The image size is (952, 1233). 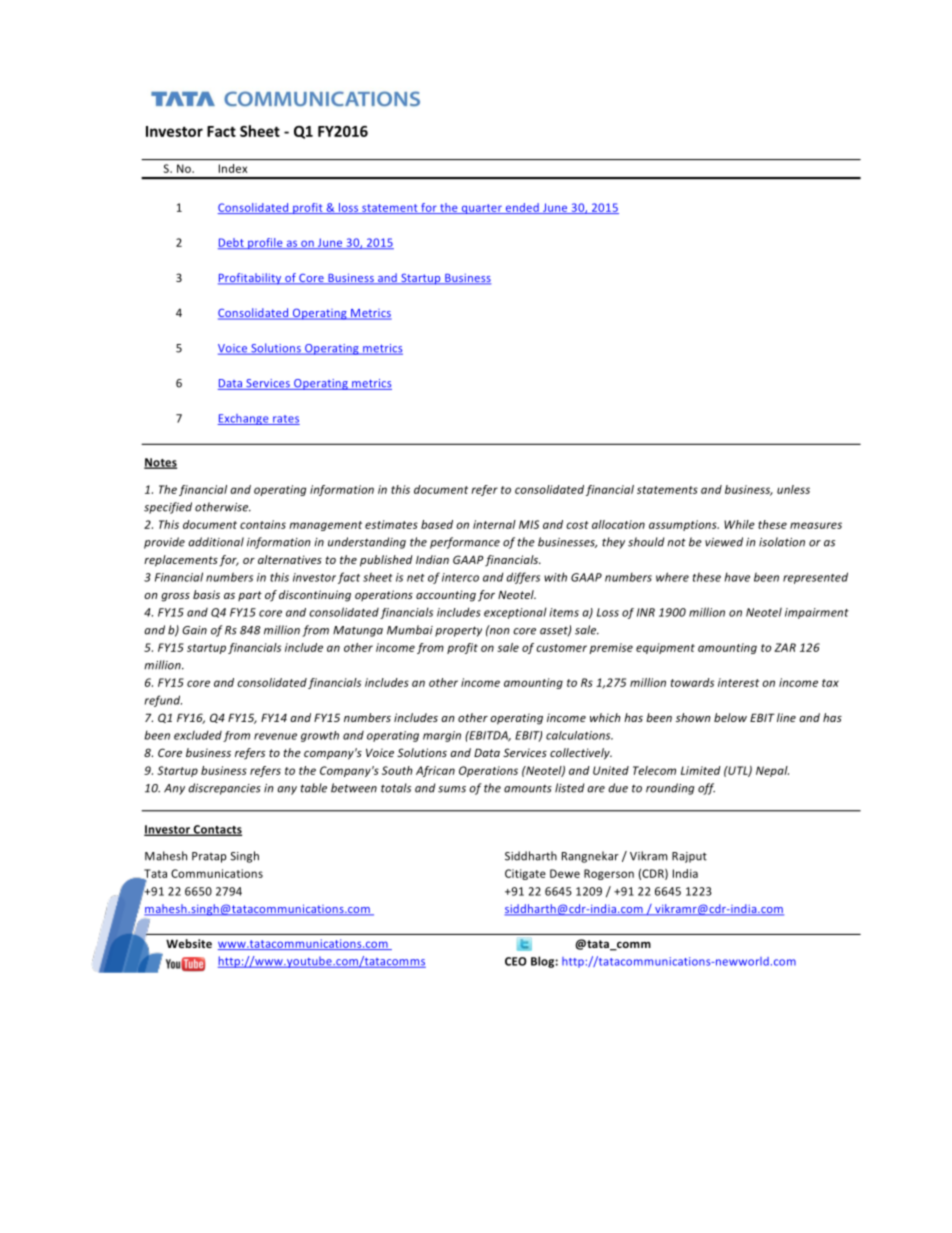 What do you see at coordinates (244, 419) in the image?
I see `Exchange` at bounding box center [244, 419].
